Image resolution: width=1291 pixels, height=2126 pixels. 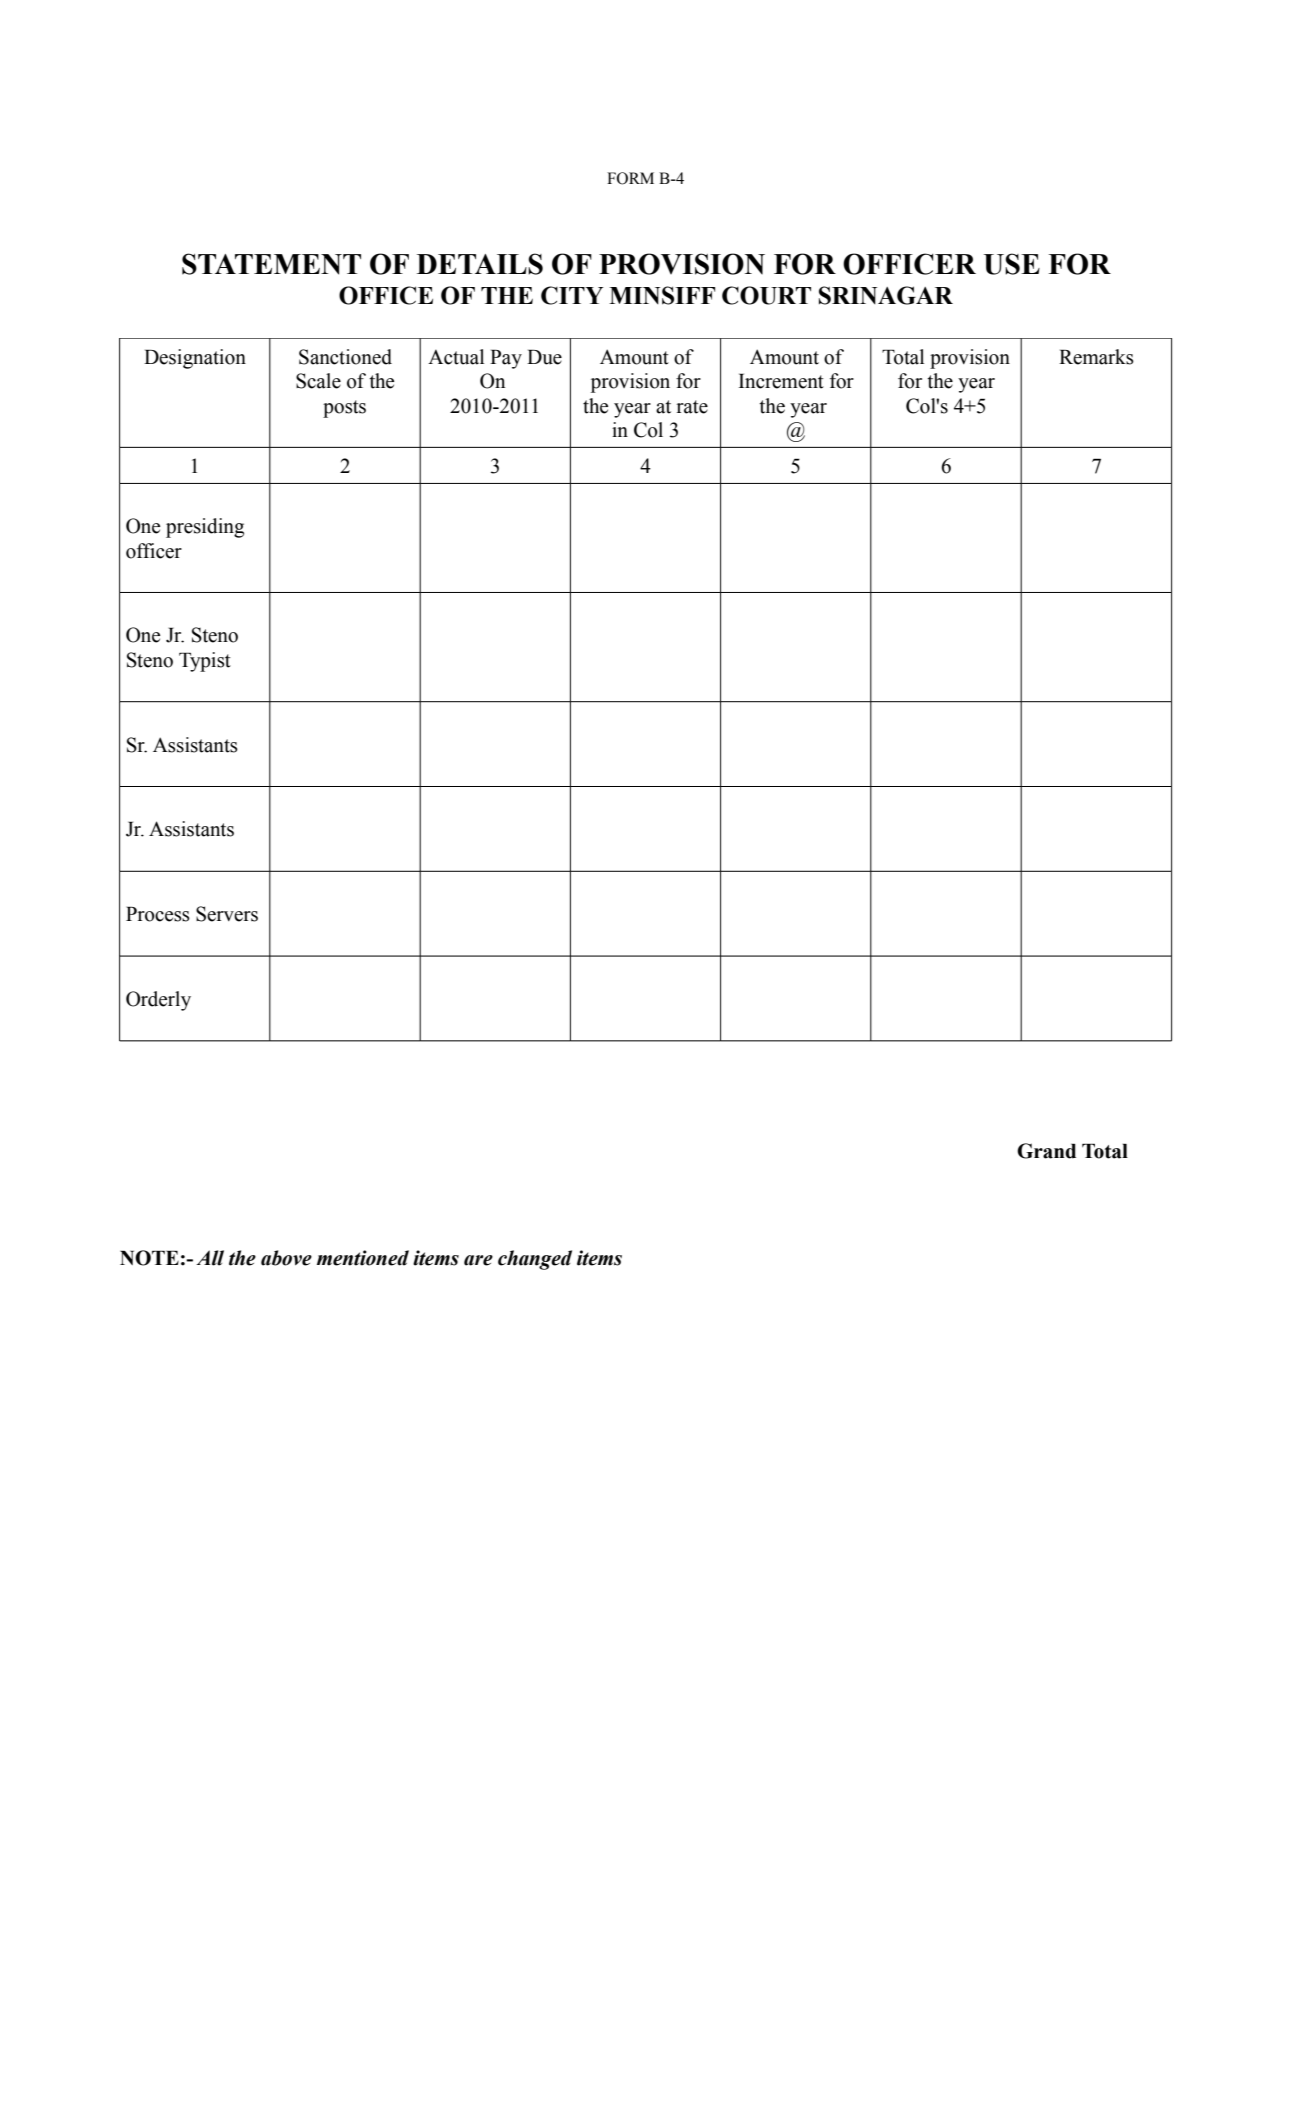 What do you see at coordinates (158, 1001) in the screenshot?
I see `Orderly` at bounding box center [158, 1001].
